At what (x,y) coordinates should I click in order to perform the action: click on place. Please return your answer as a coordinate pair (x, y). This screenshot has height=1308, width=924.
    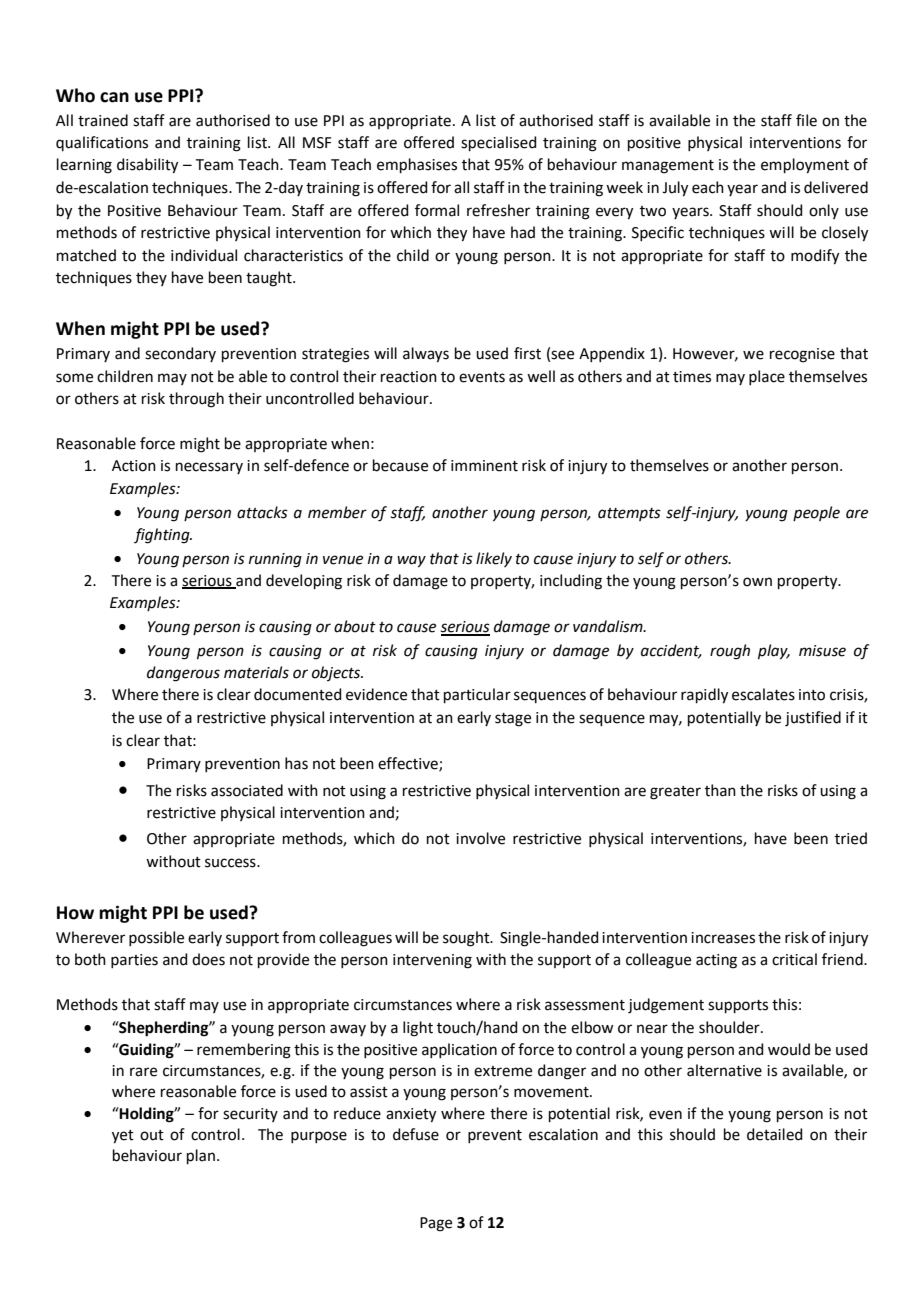
    Looking at the image, I should click on (767, 377).
